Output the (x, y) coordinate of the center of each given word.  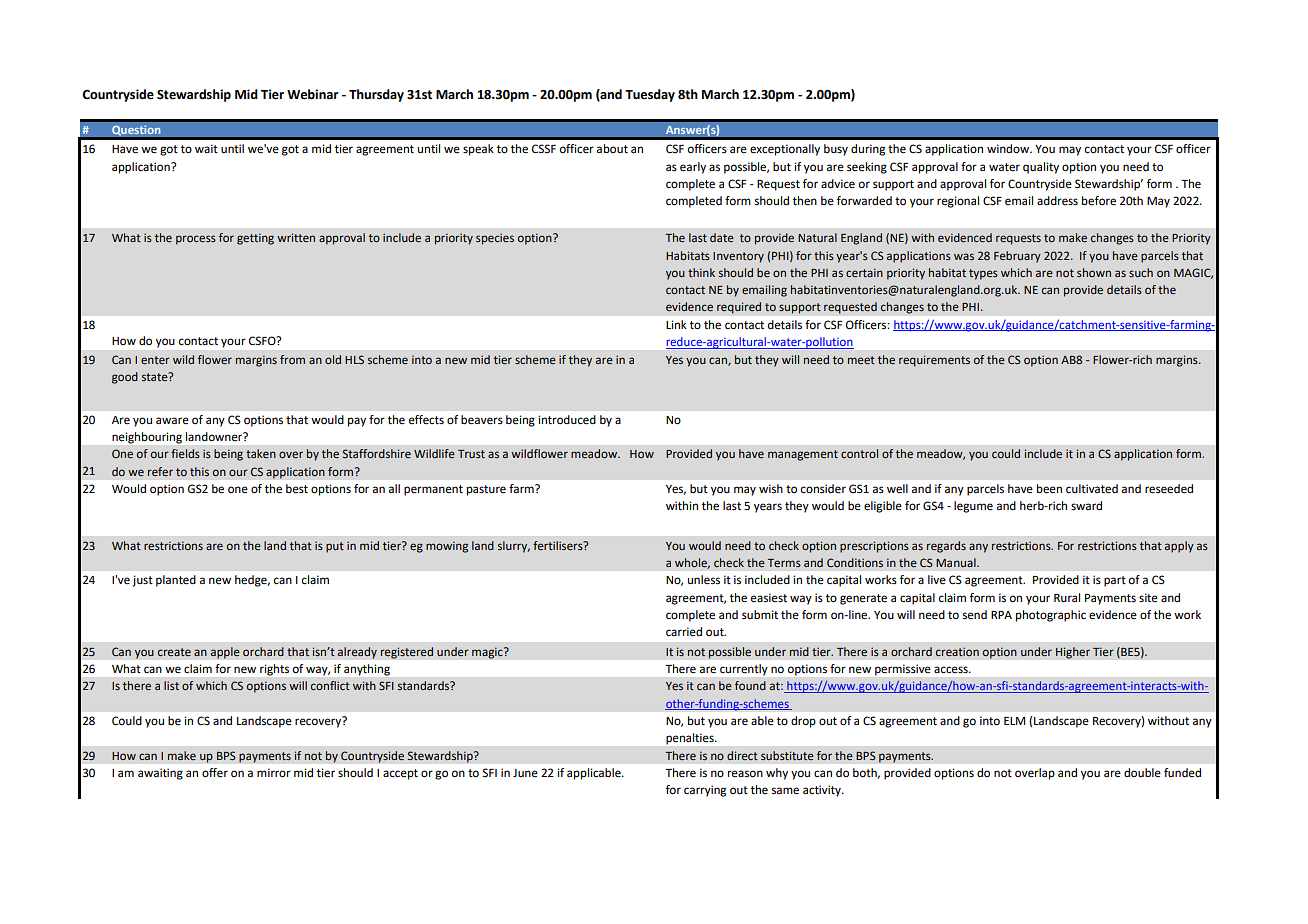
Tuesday (650, 95)
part (1115, 581)
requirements (934, 361)
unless (704, 580)
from (292, 359)
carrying (705, 791)
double (1142, 773)
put (335, 547)
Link (676, 324)
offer (215, 773)
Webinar (313, 94)
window (1009, 149)
